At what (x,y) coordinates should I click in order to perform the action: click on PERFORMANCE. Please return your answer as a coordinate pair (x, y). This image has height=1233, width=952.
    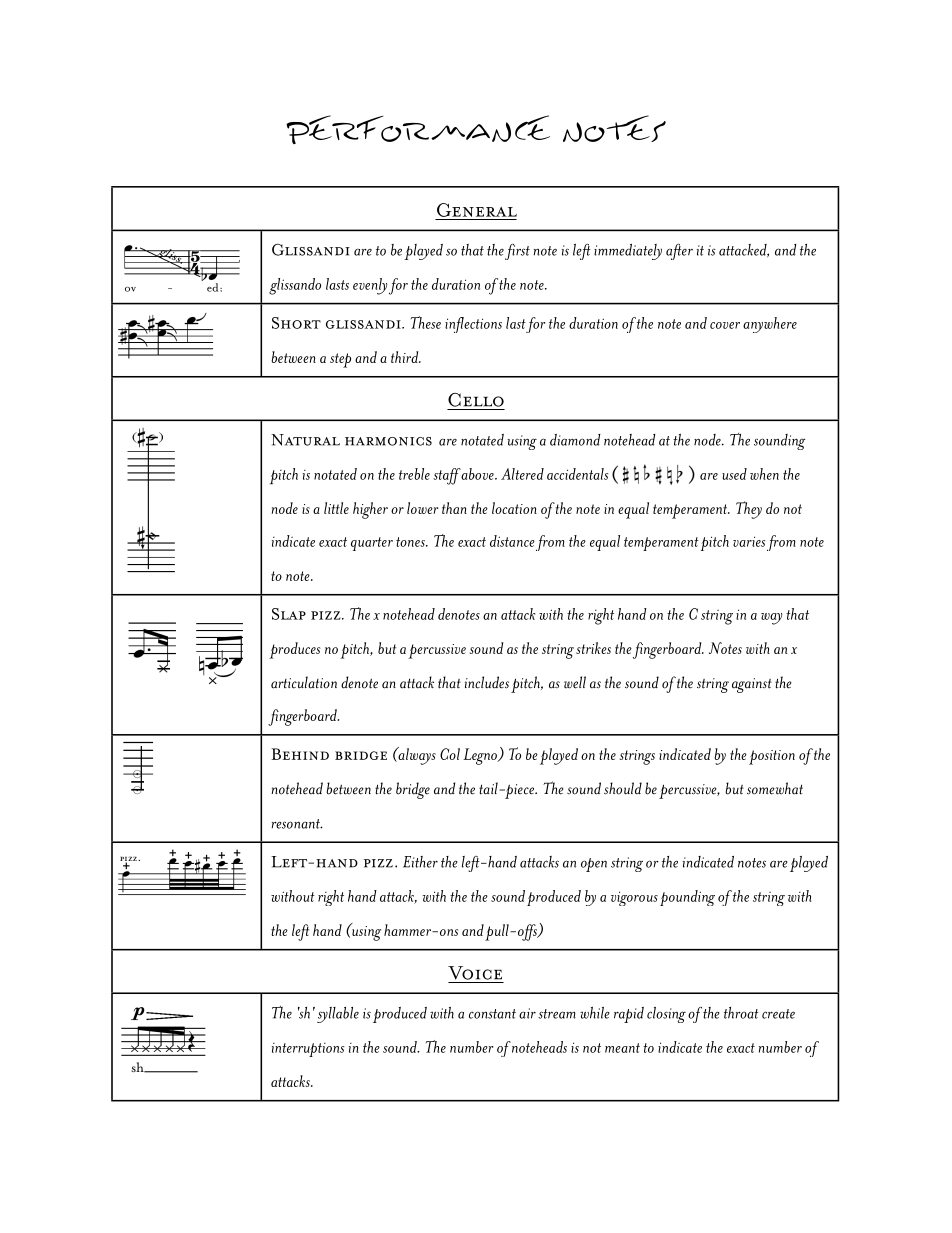
    Looking at the image, I should click on (418, 129).
